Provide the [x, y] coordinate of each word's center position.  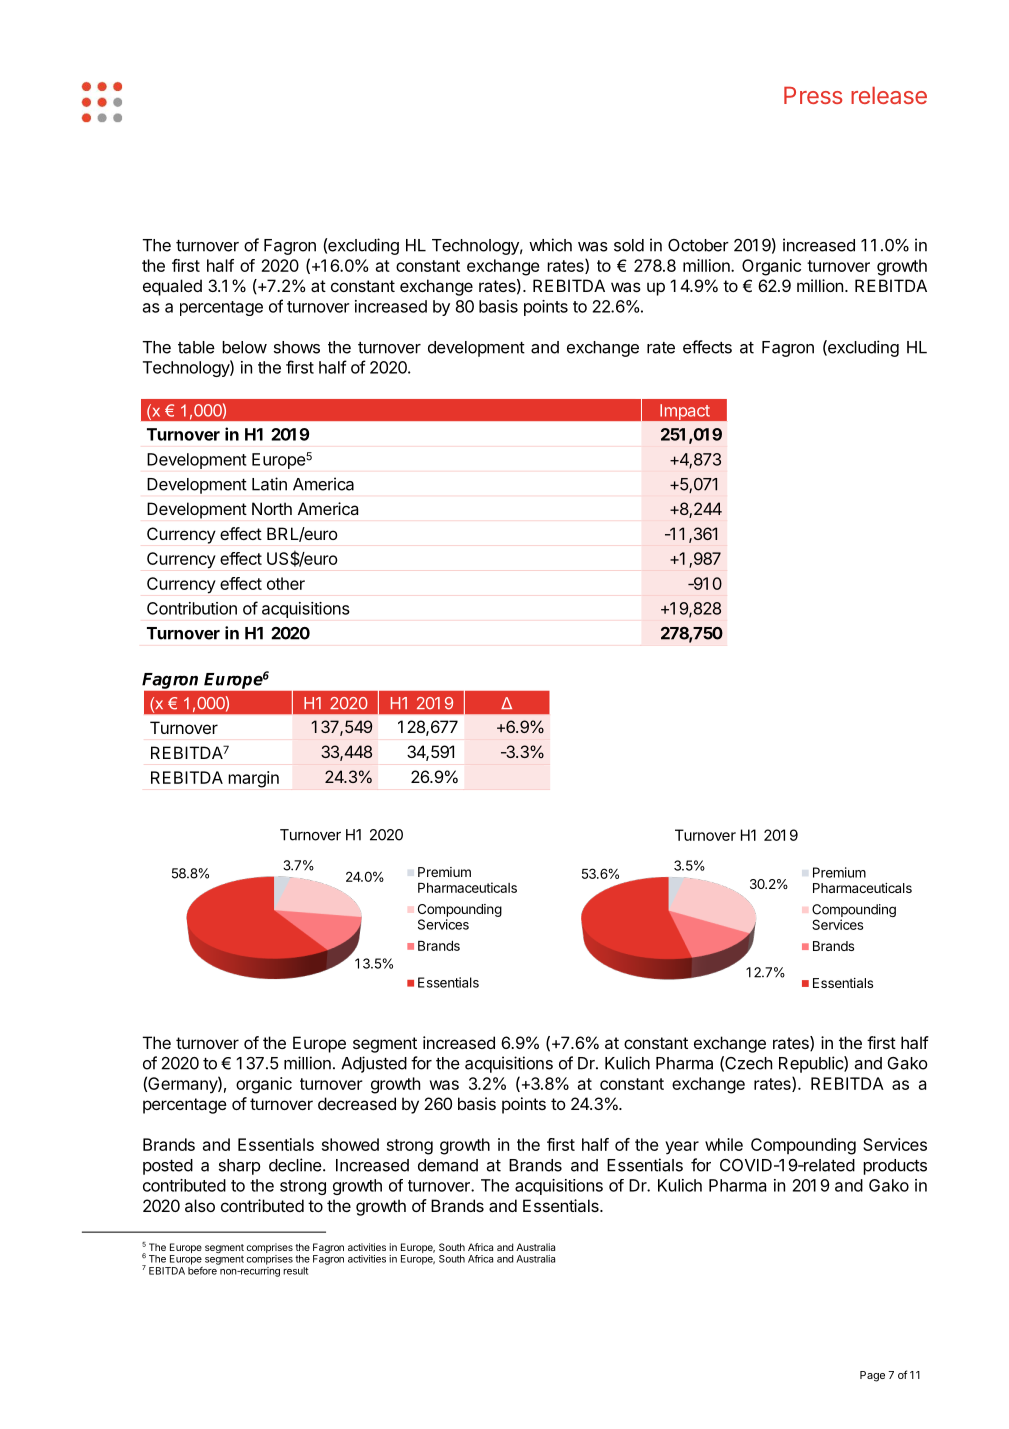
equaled [172, 287]
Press [813, 95]
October [698, 245]
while [724, 1144]
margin [253, 779]
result [295, 1271]
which [550, 245]
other [286, 583]
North [272, 508]
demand [448, 1165]
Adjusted [374, 1064]
